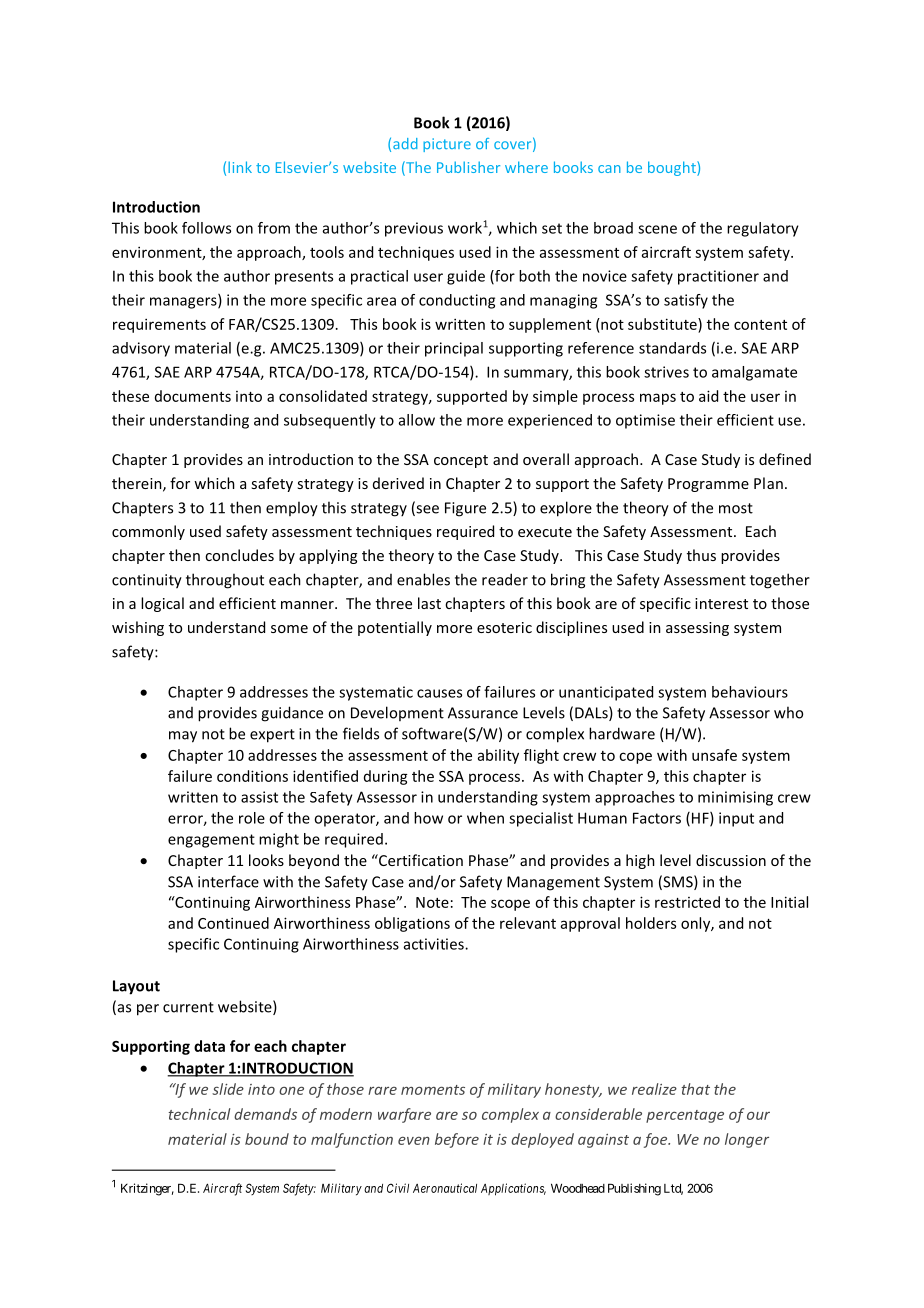  What do you see at coordinates (439, 693) in the page?
I see `causes` at bounding box center [439, 693].
